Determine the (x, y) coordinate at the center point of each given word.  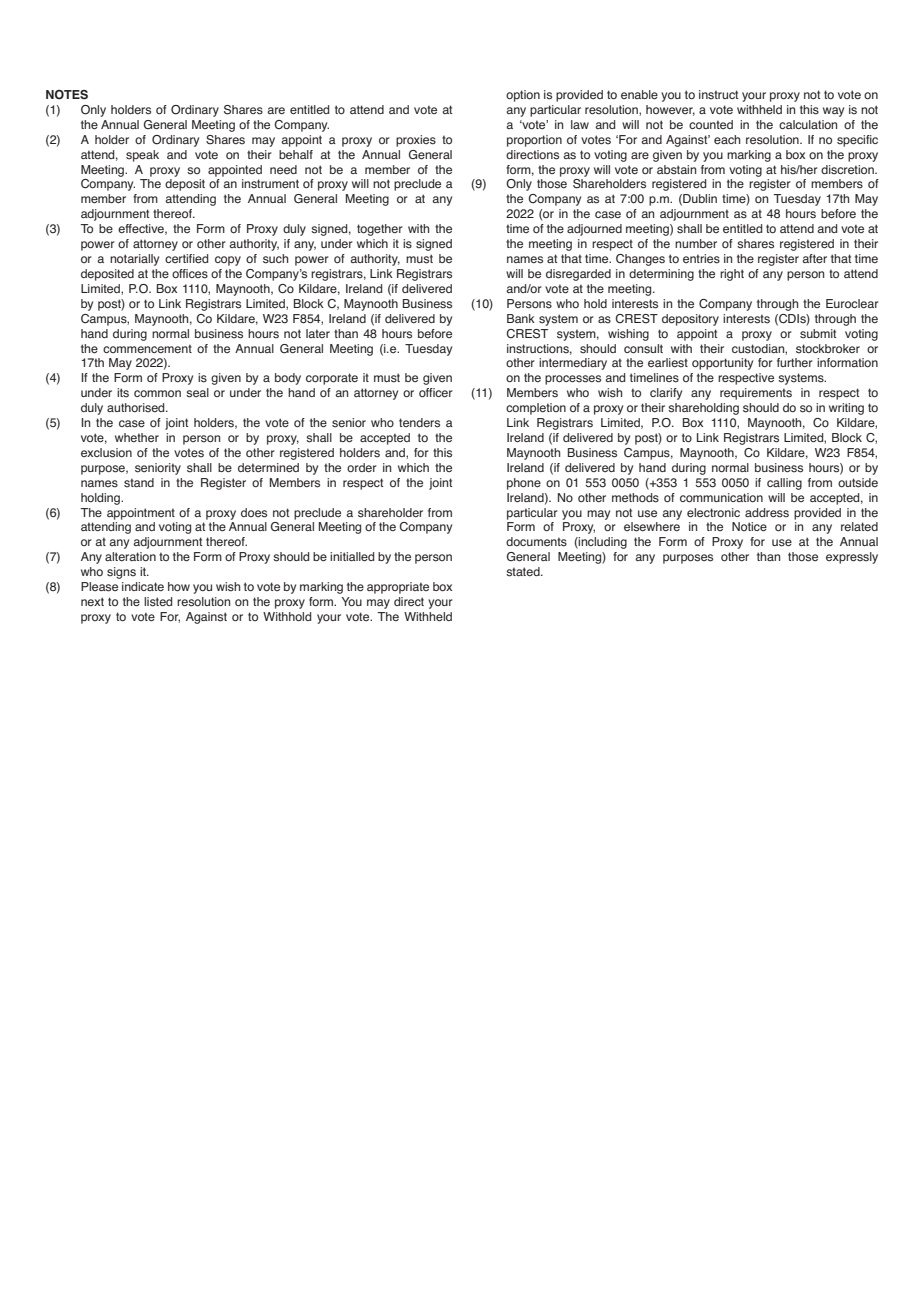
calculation (808, 124)
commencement (147, 348)
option (523, 96)
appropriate (398, 588)
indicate (143, 586)
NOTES (67, 95)
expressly (852, 558)
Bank (521, 318)
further (795, 362)
